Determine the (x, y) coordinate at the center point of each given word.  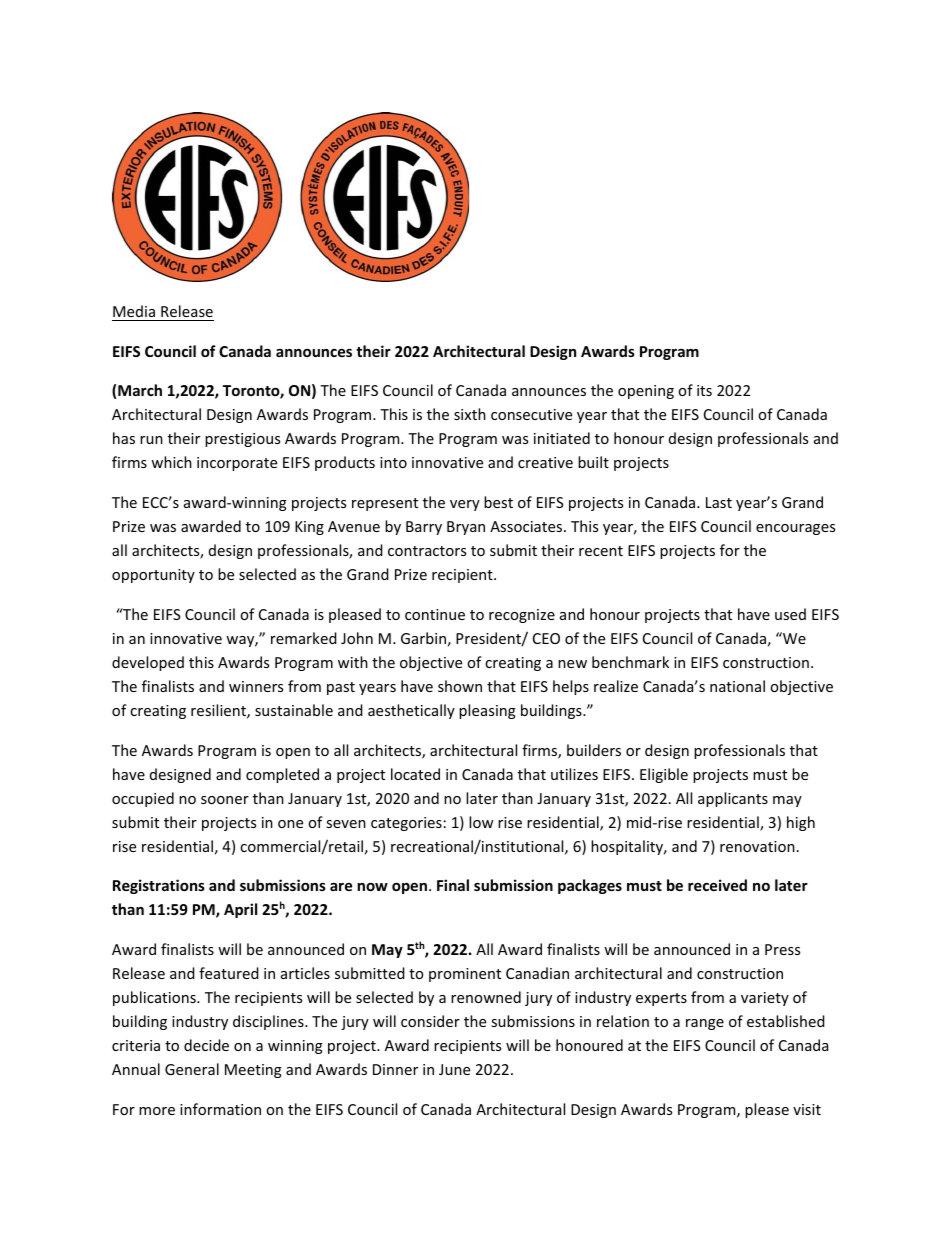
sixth (470, 414)
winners (256, 686)
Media (134, 311)
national (737, 686)
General (192, 1069)
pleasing (487, 711)
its (704, 390)
